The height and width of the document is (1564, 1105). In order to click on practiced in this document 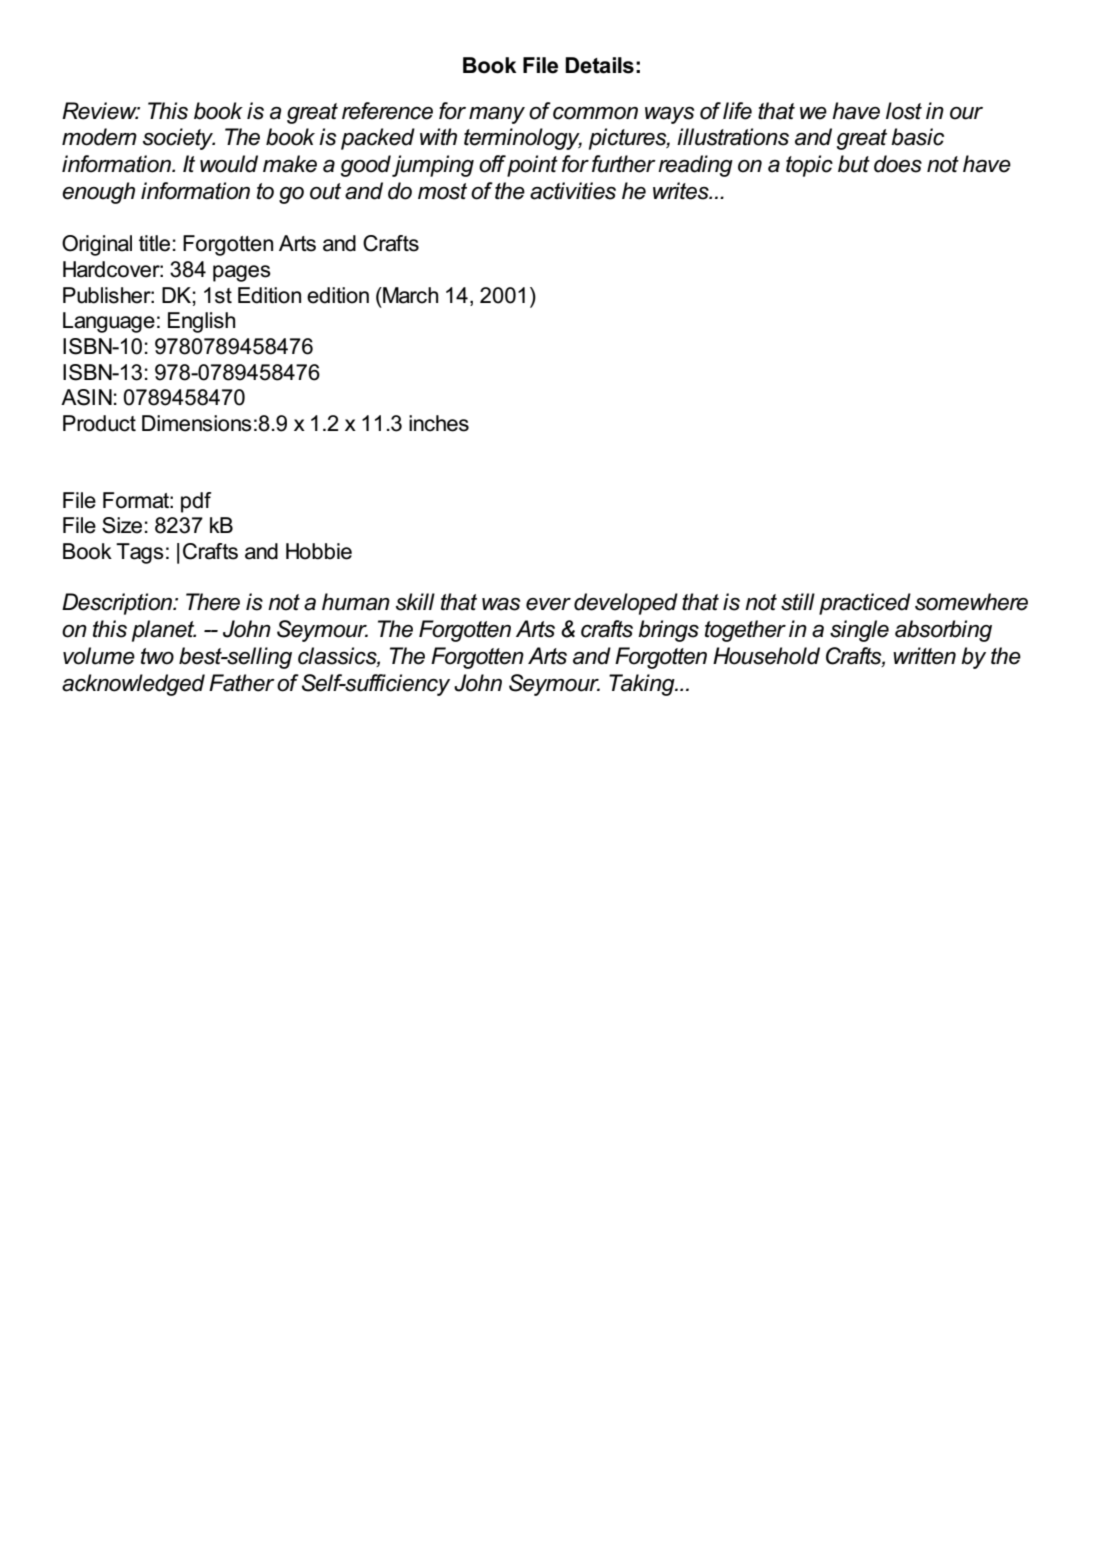, I will do `click(865, 604)`.
